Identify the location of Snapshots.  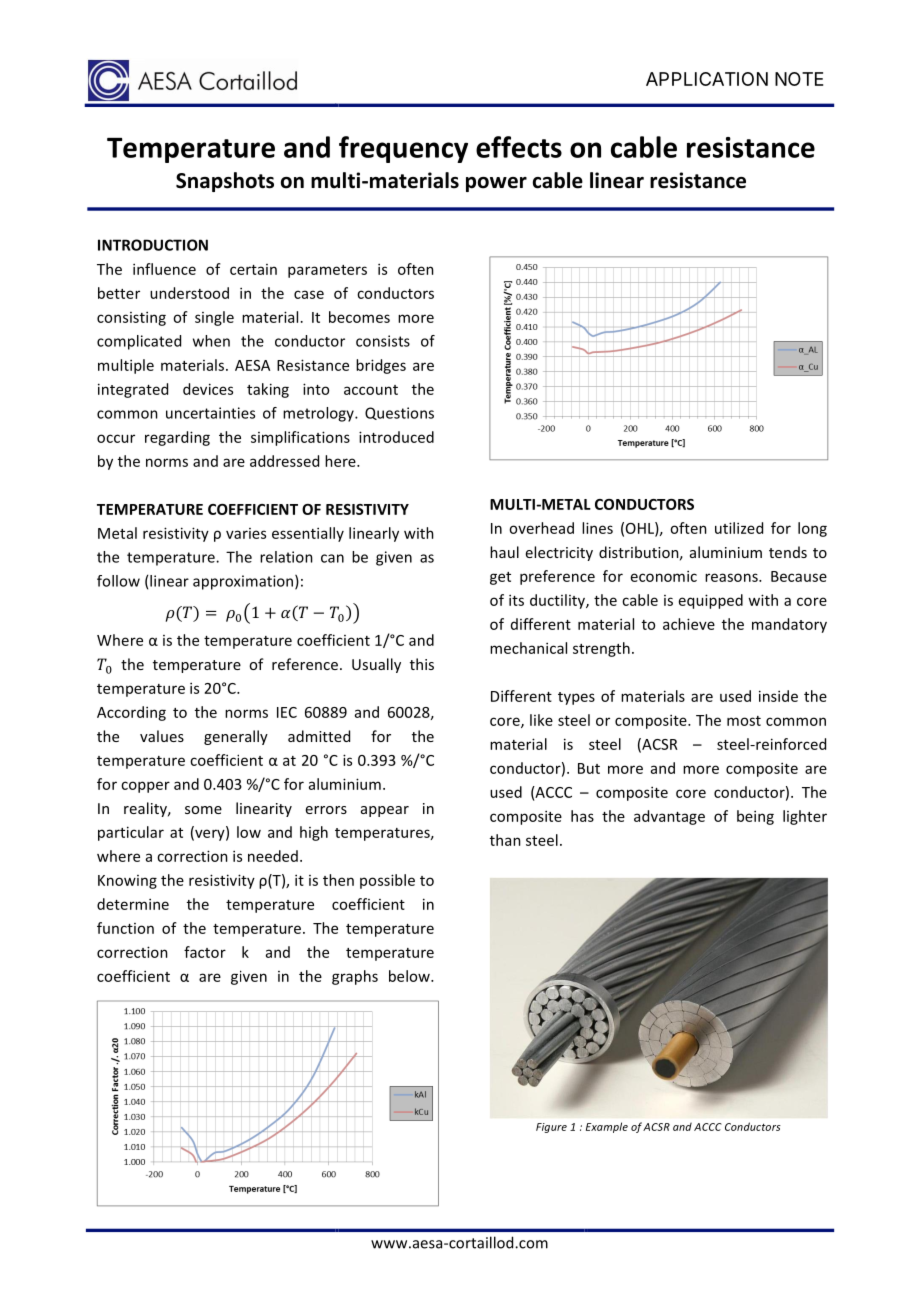
(225, 182).
